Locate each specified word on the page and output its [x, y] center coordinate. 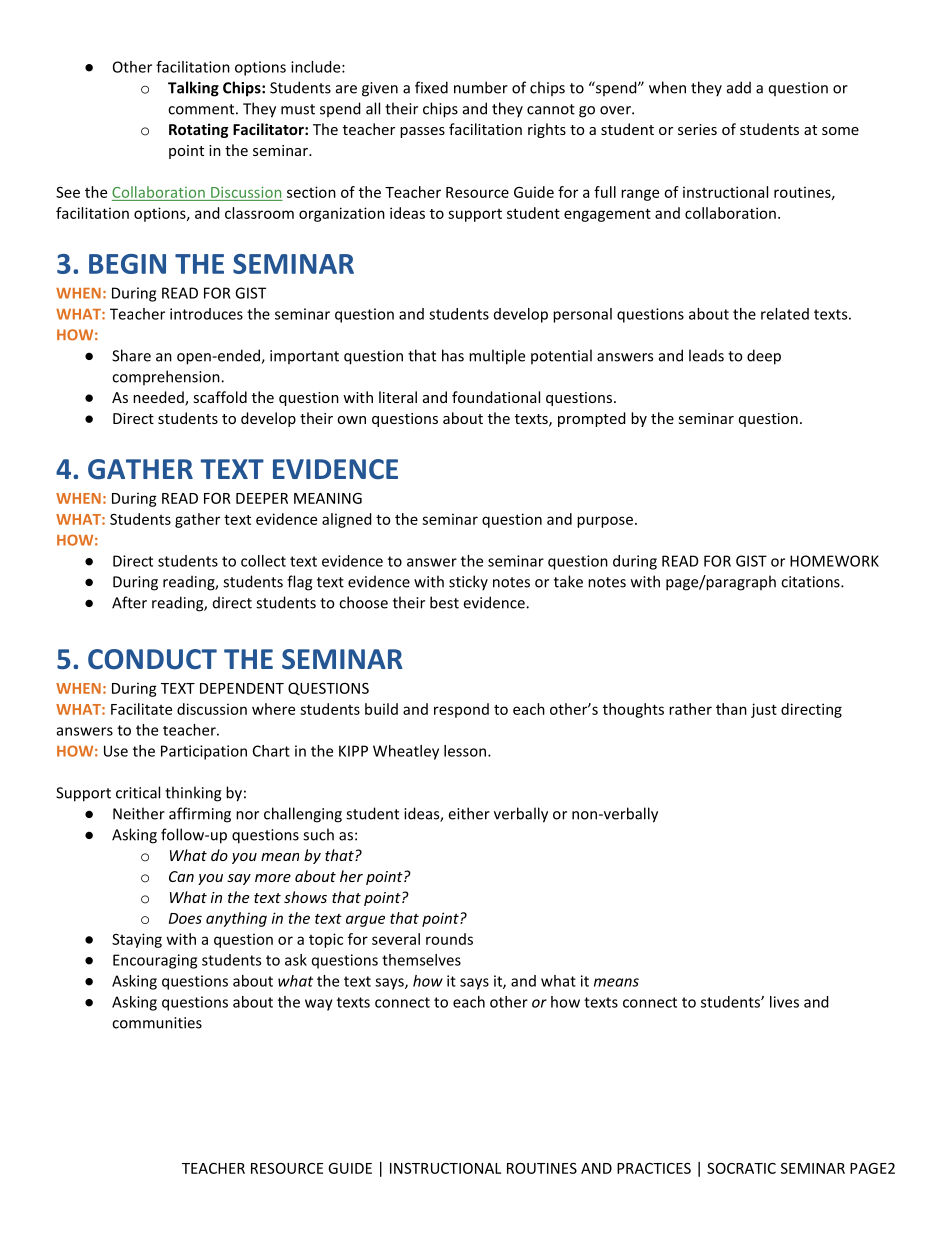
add [739, 87]
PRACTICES [654, 1168]
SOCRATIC [741, 1168]
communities [157, 1023]
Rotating [198, 130]
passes [422, 132]
